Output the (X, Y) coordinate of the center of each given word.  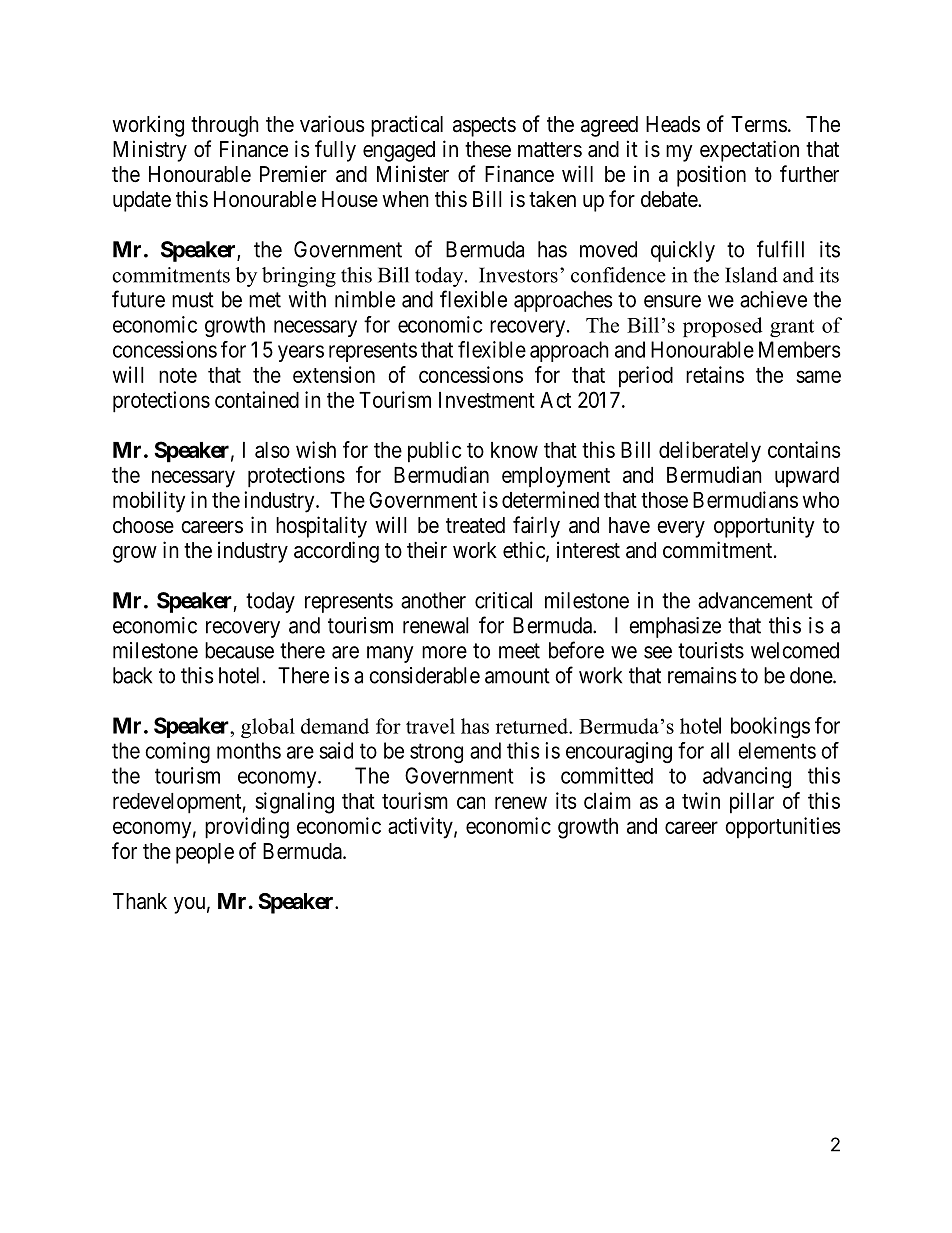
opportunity (764, 527)
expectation (749, 151)
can (471, 802)
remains (702, 675)
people (205, 853)
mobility (149, 502)
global (268, 728)
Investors (518, 275)
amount (517, 676)
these (488, 149)
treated (475, 525)
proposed (722, 327)
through (225, 126)
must (193, 300)
